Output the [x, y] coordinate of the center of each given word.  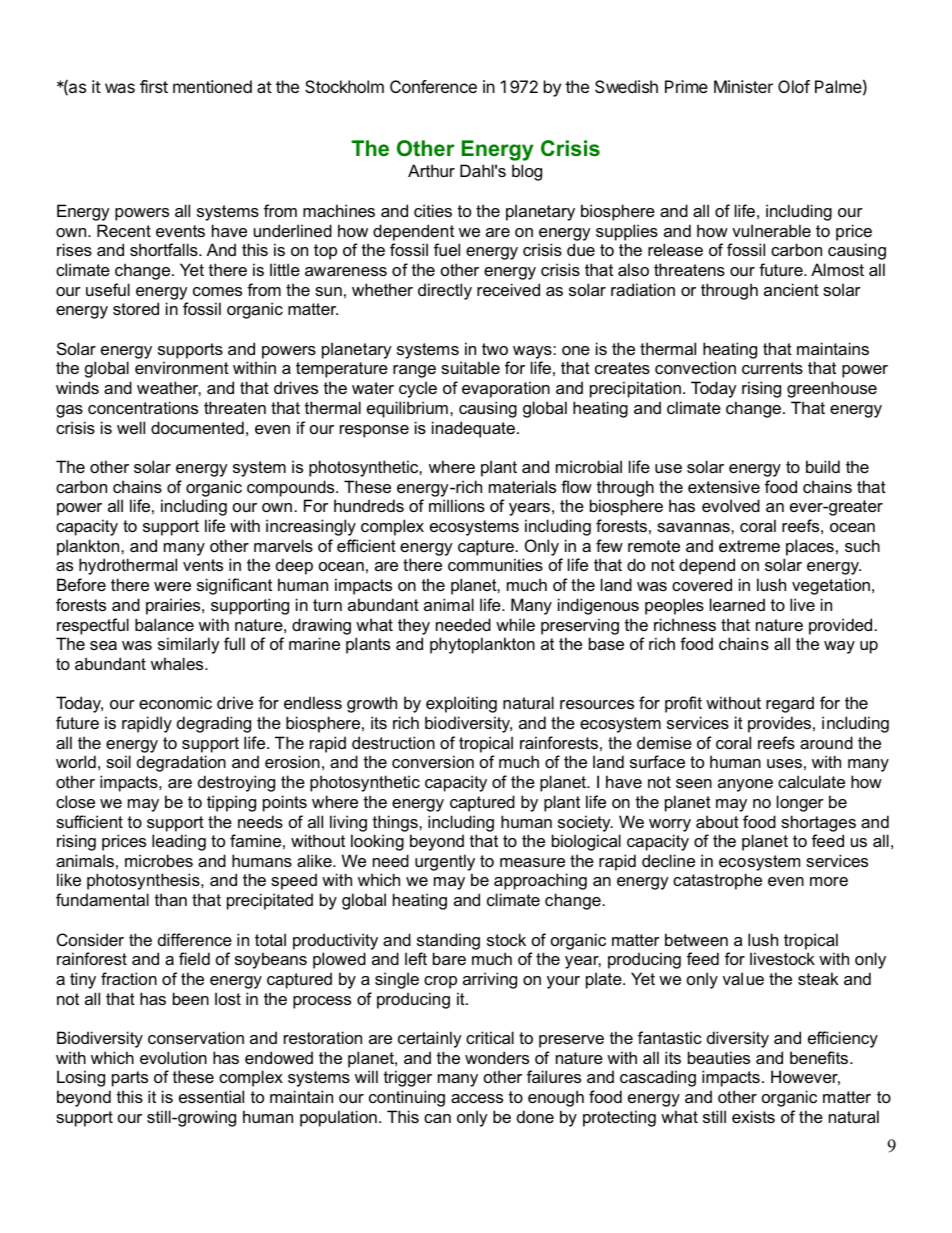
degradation [181, 763]
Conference [433, 86]
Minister [743, 86]
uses [784, 763]
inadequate [473, 429]
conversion [433, 761]
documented [197, 427]
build [823, 466]
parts [130, 1079]
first [154, 86]
